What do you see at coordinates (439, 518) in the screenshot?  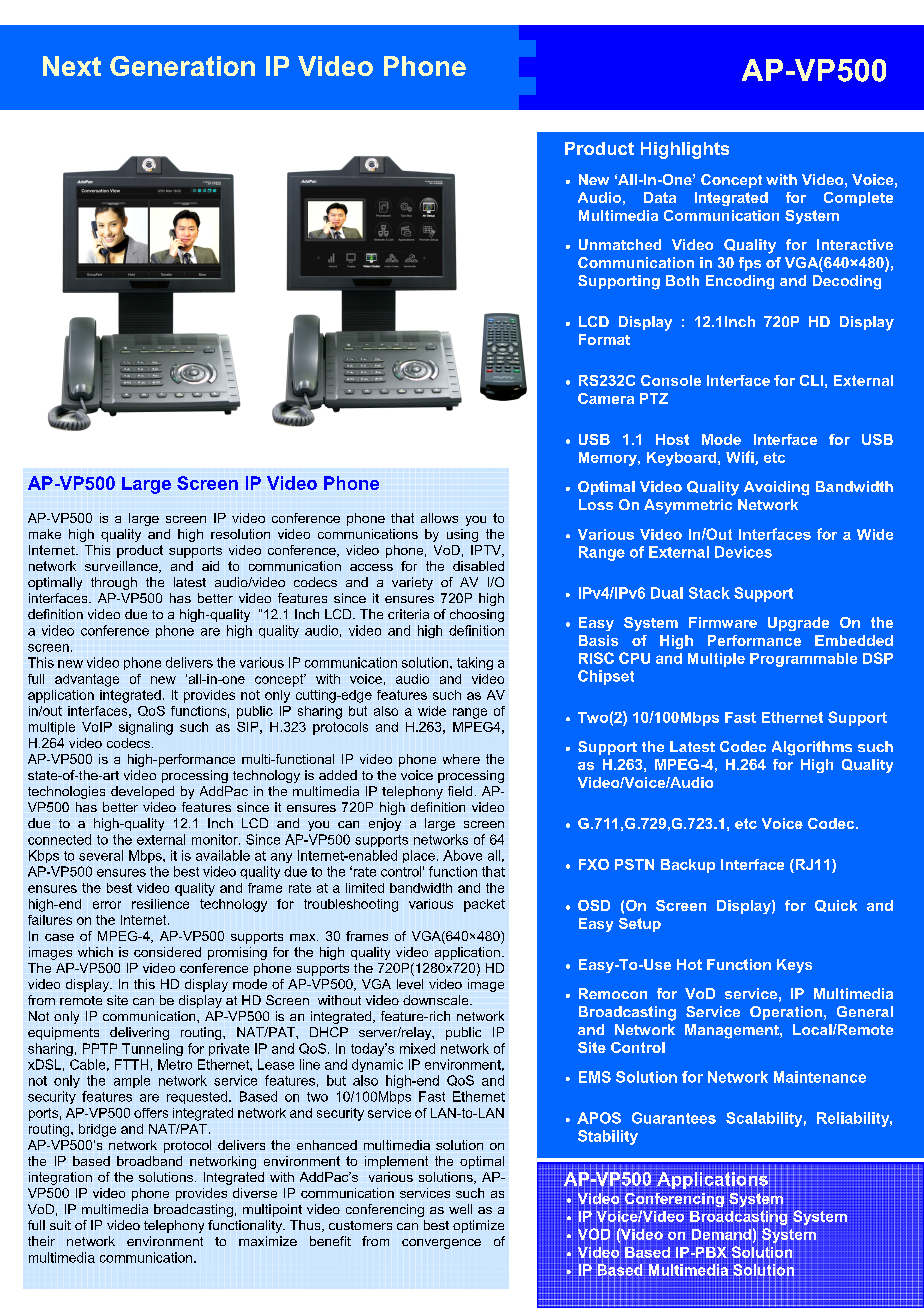 I see `allows` at bounding box center [439, 518].
